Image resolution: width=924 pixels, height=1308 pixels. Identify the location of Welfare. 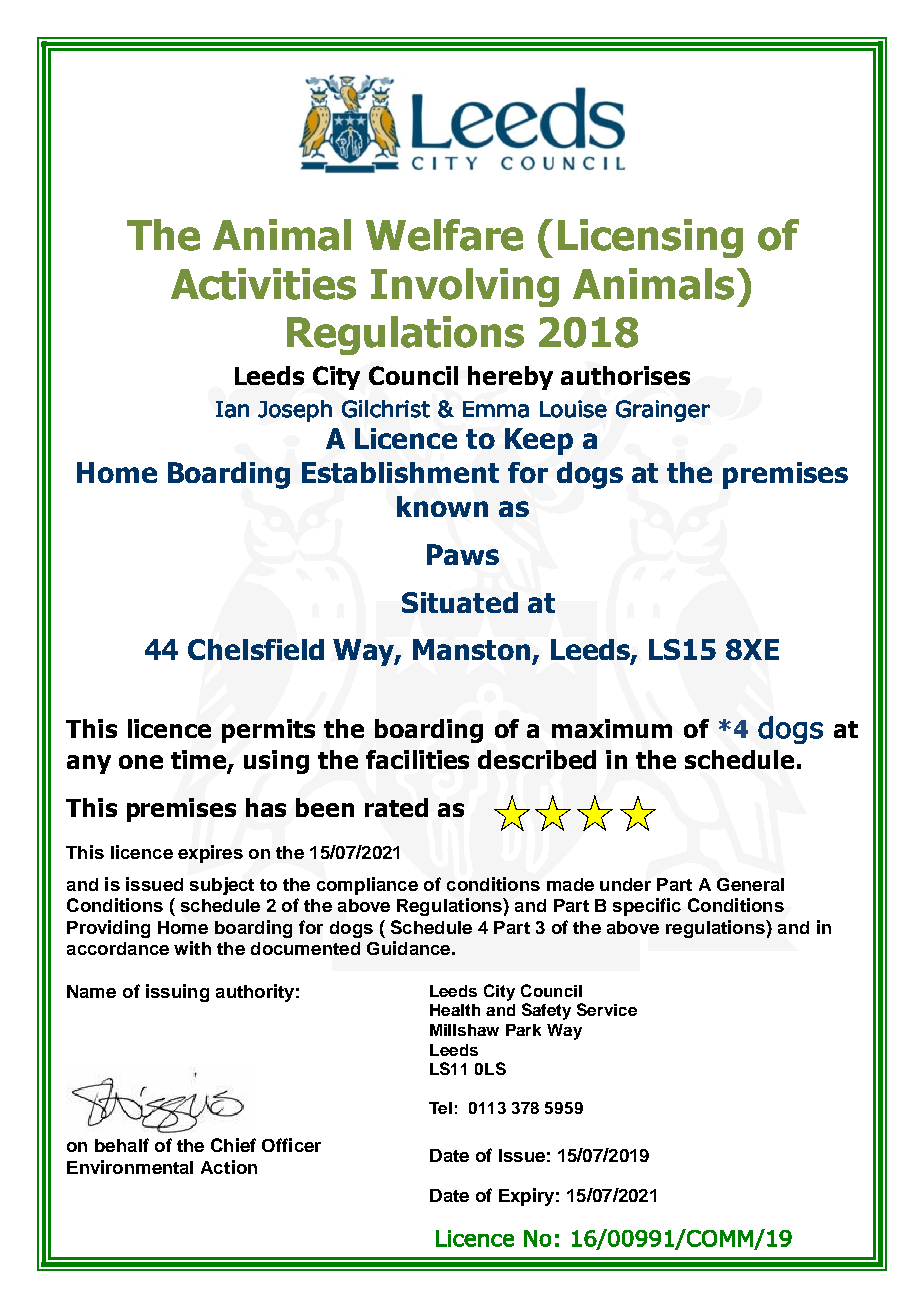
(444, 235).
